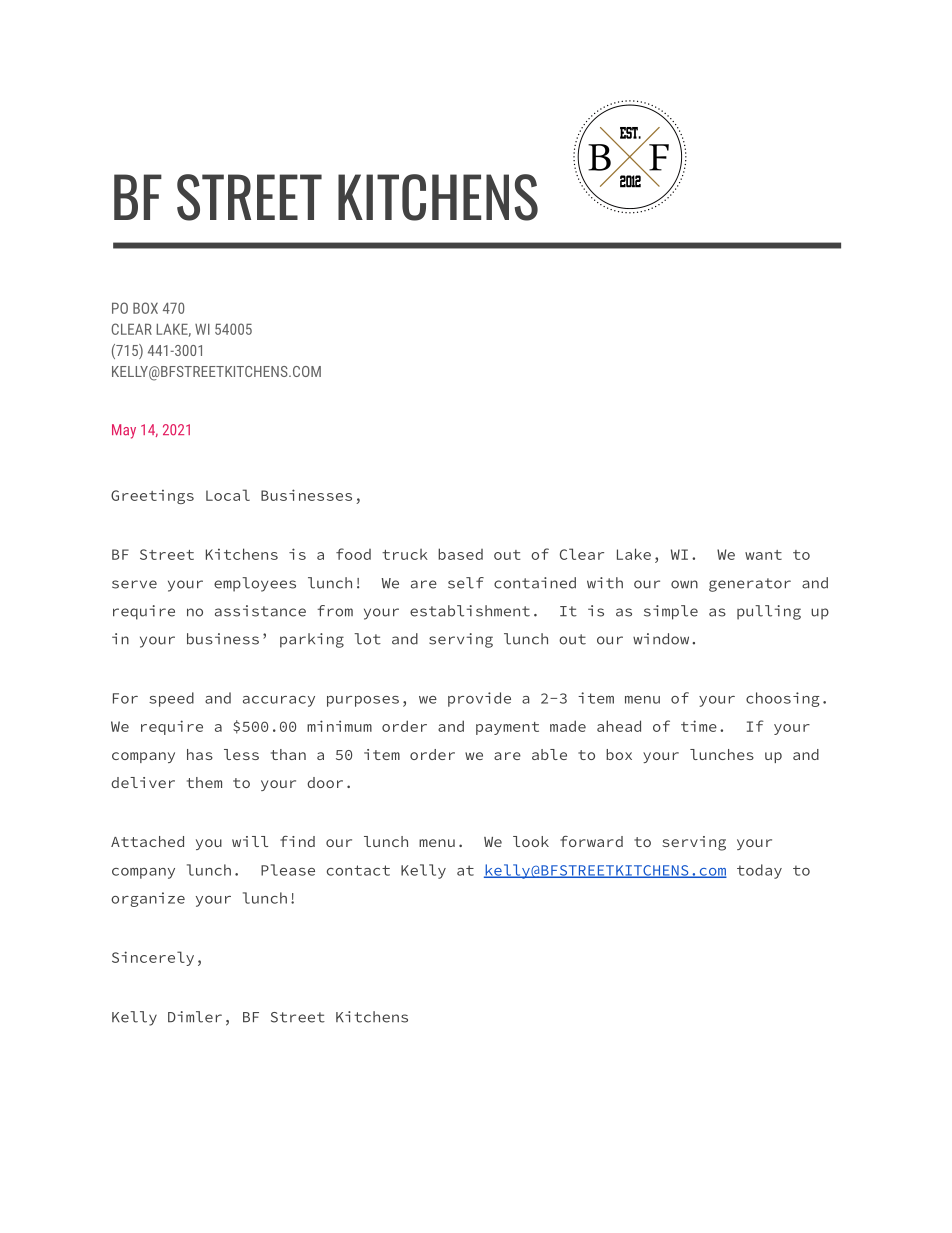 The height and width of the screenshot is (1233, 952). What do you see at coordinates (470, 611) in the screenshot?
I see `establishment` at bounding box center [470, 611].
